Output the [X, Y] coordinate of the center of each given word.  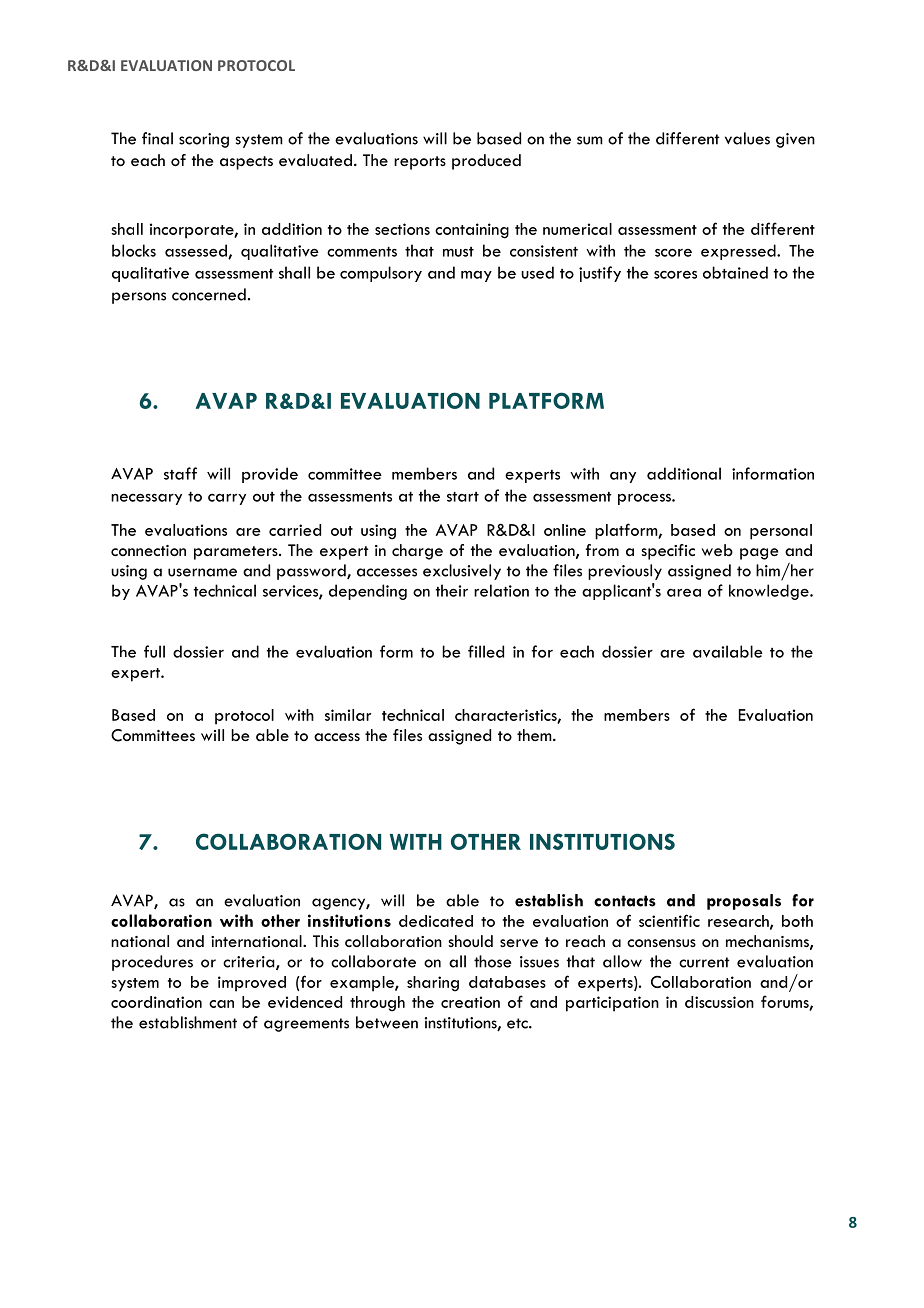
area [684, 593]
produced [486, 162]
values [747, 138]
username [202, 572]
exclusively [462, 572]
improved [252, 984]
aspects [246, 163]
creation [470, 1002]
